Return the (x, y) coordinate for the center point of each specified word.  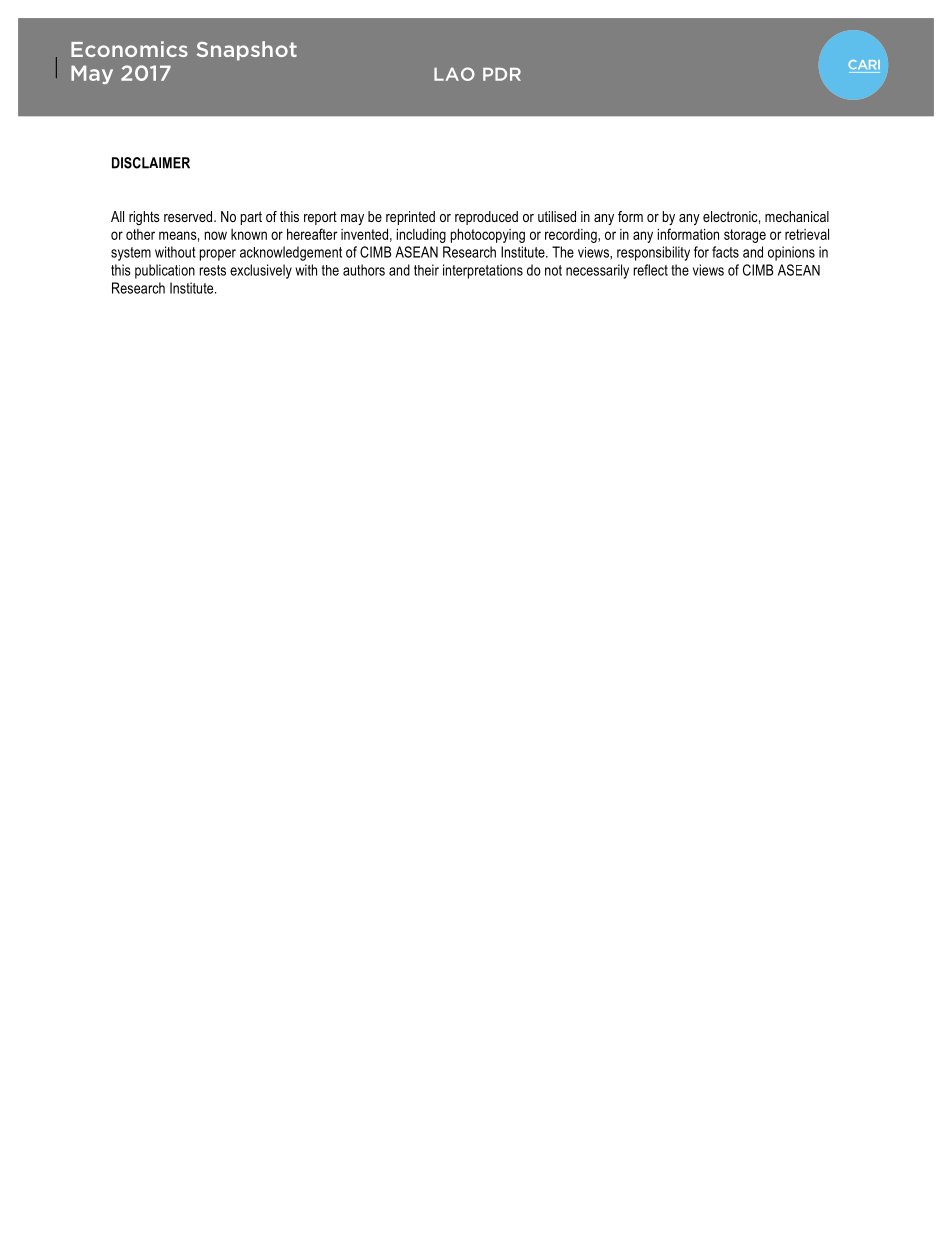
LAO (454, 74)
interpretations (483, 271)
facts (725, 252)
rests (213, 270)
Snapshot (247, 51)
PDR (502, 74)
